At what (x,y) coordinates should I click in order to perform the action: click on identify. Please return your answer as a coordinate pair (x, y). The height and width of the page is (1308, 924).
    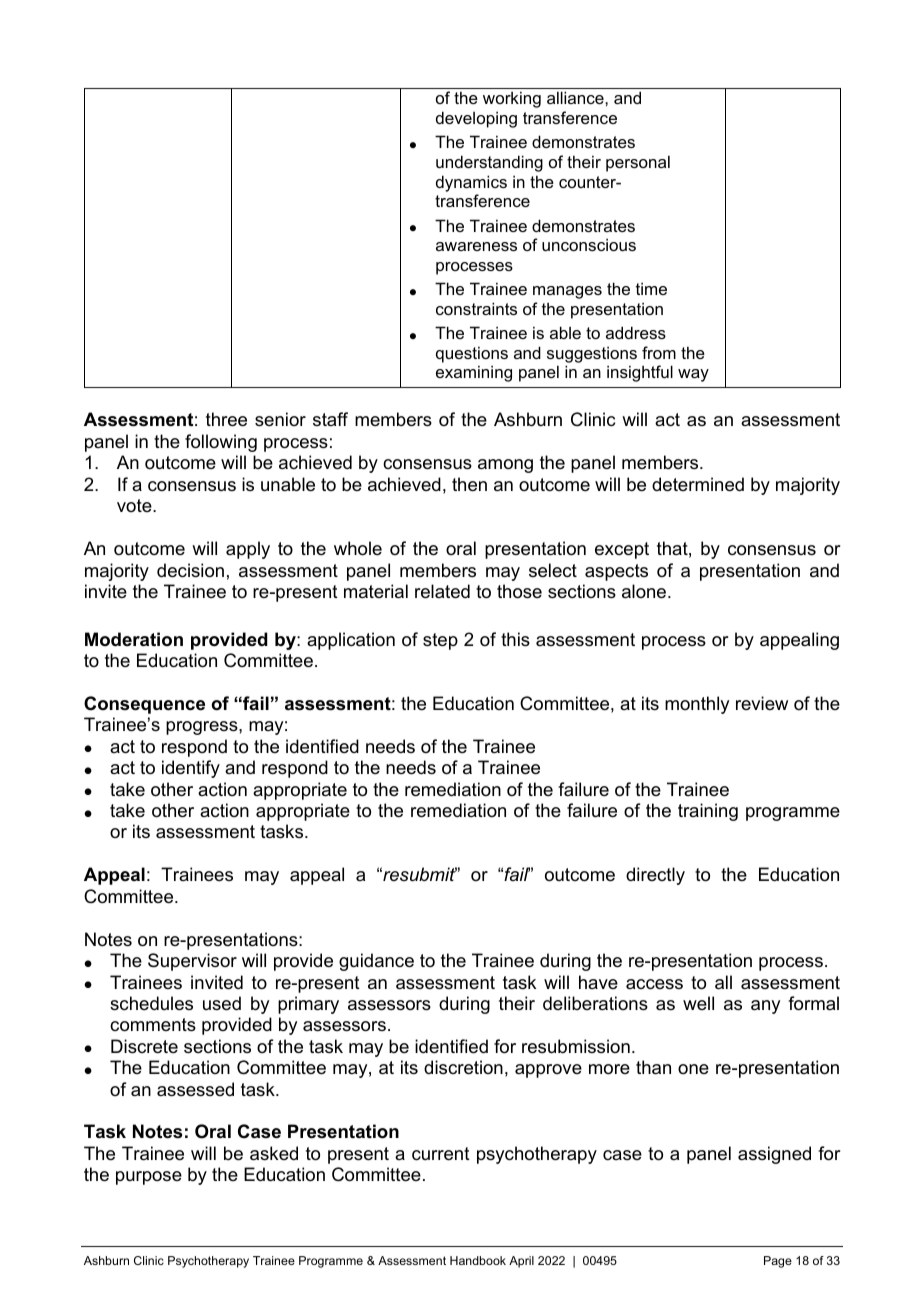
    Looking at the image, I should click on (191, 769).
